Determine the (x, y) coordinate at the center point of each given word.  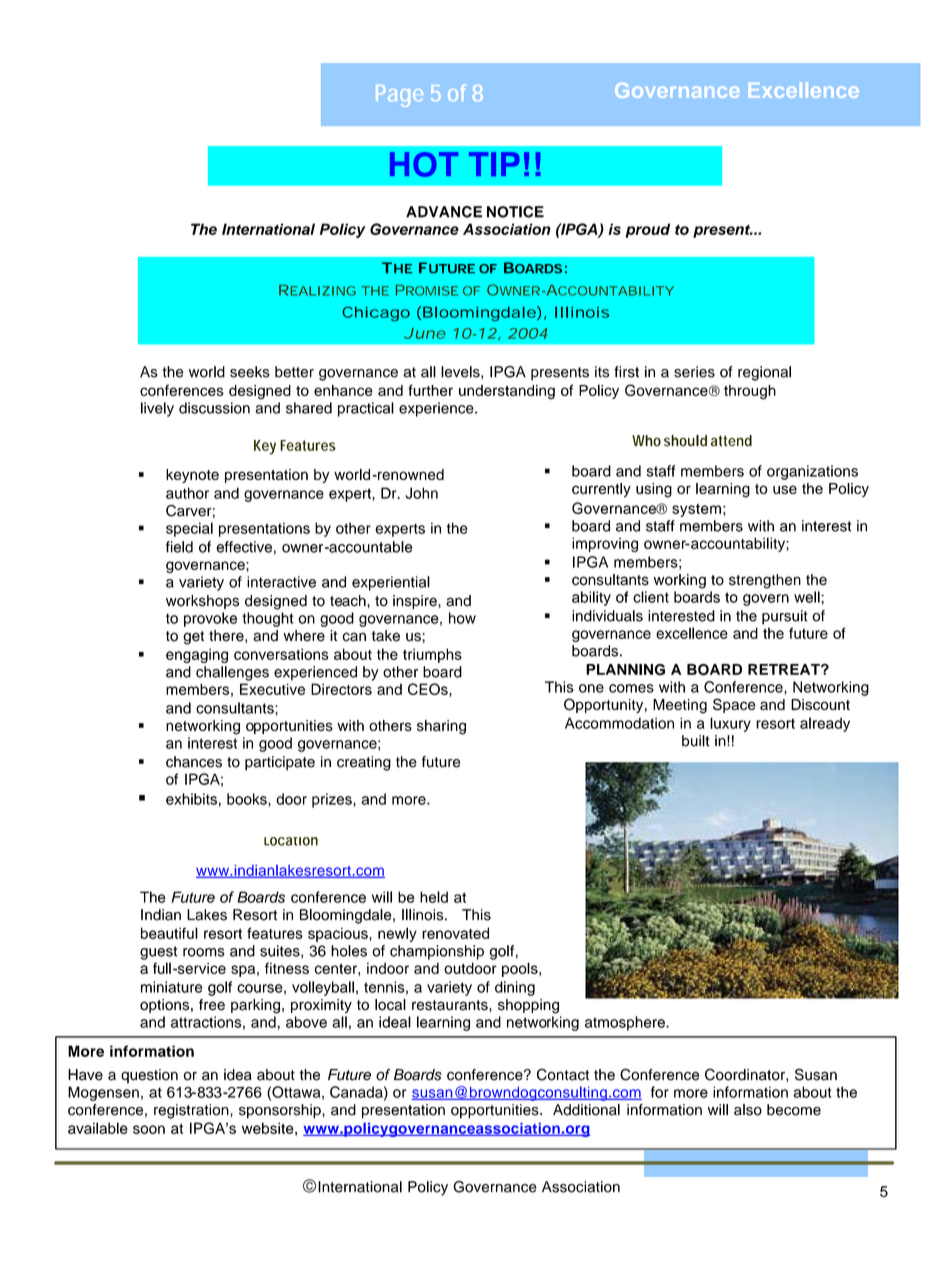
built (695, 741)
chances (194, 762)
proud (647, 230)
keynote (192, 476)
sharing (441, 727)
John (421, 493)
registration (192, 1111)
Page (399, 96)
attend (731, 441)
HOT (424, 164)
